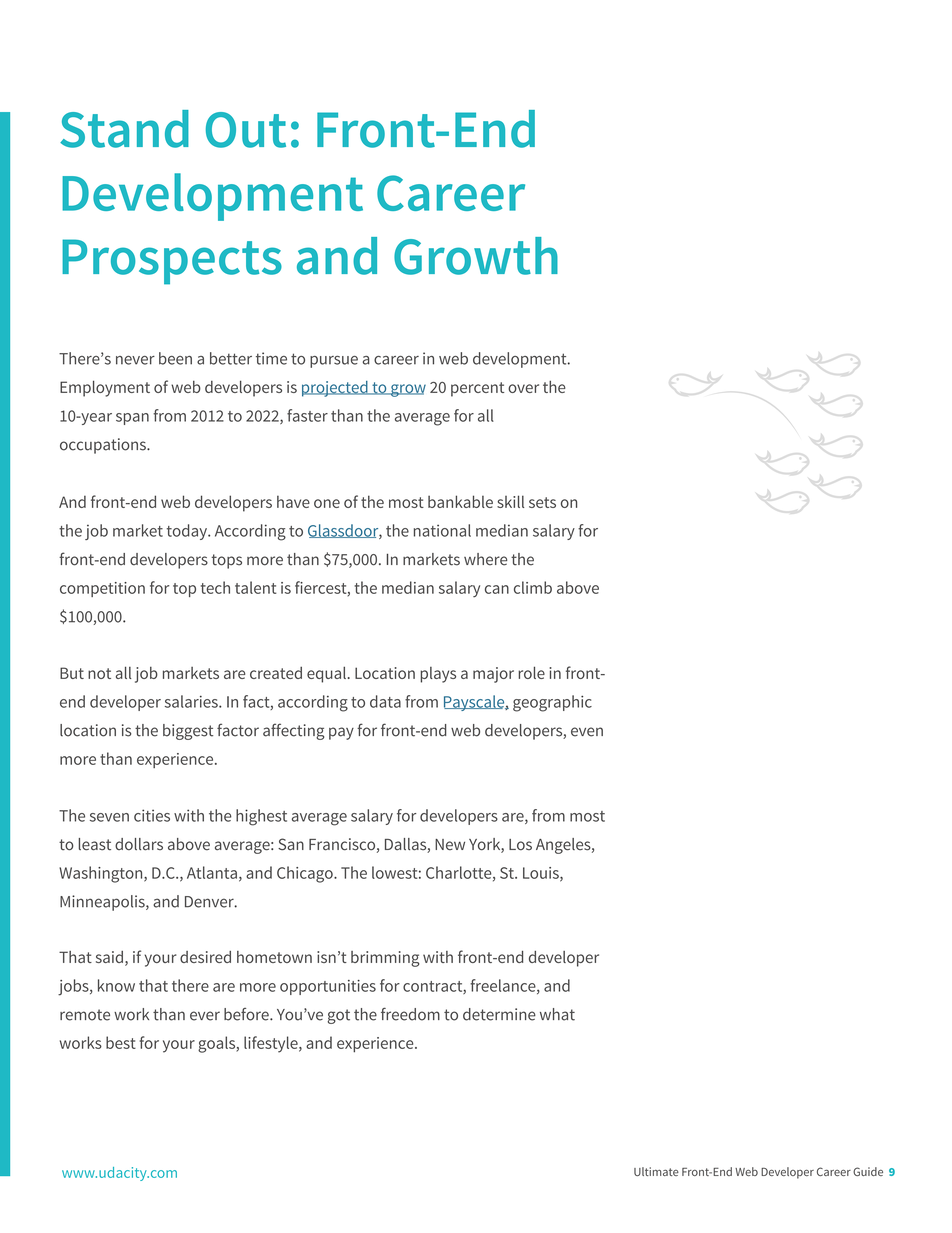  I want to click on Louis, so click(542, 874).
